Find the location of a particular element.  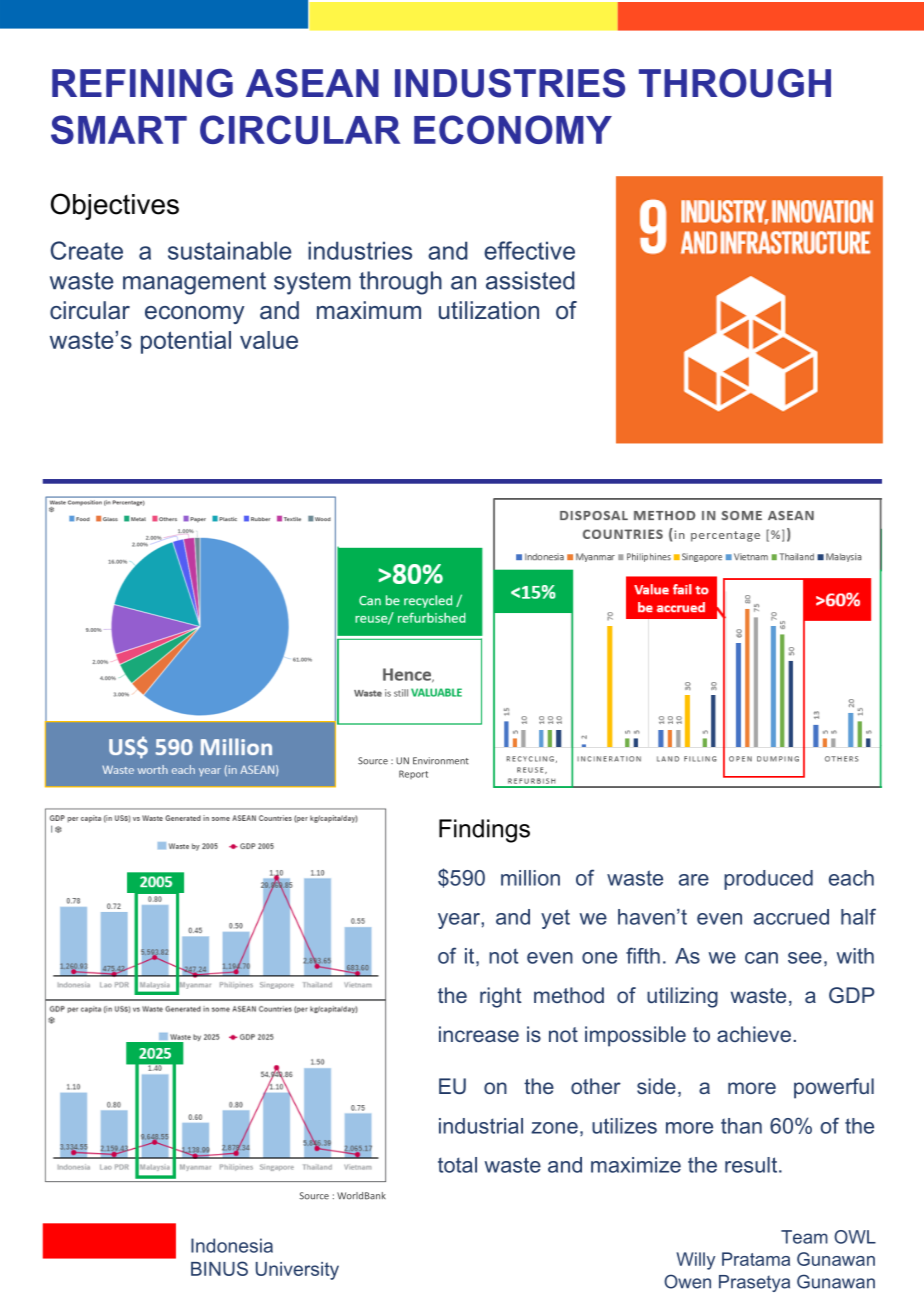

effective is located at coordinates (529, 250).
